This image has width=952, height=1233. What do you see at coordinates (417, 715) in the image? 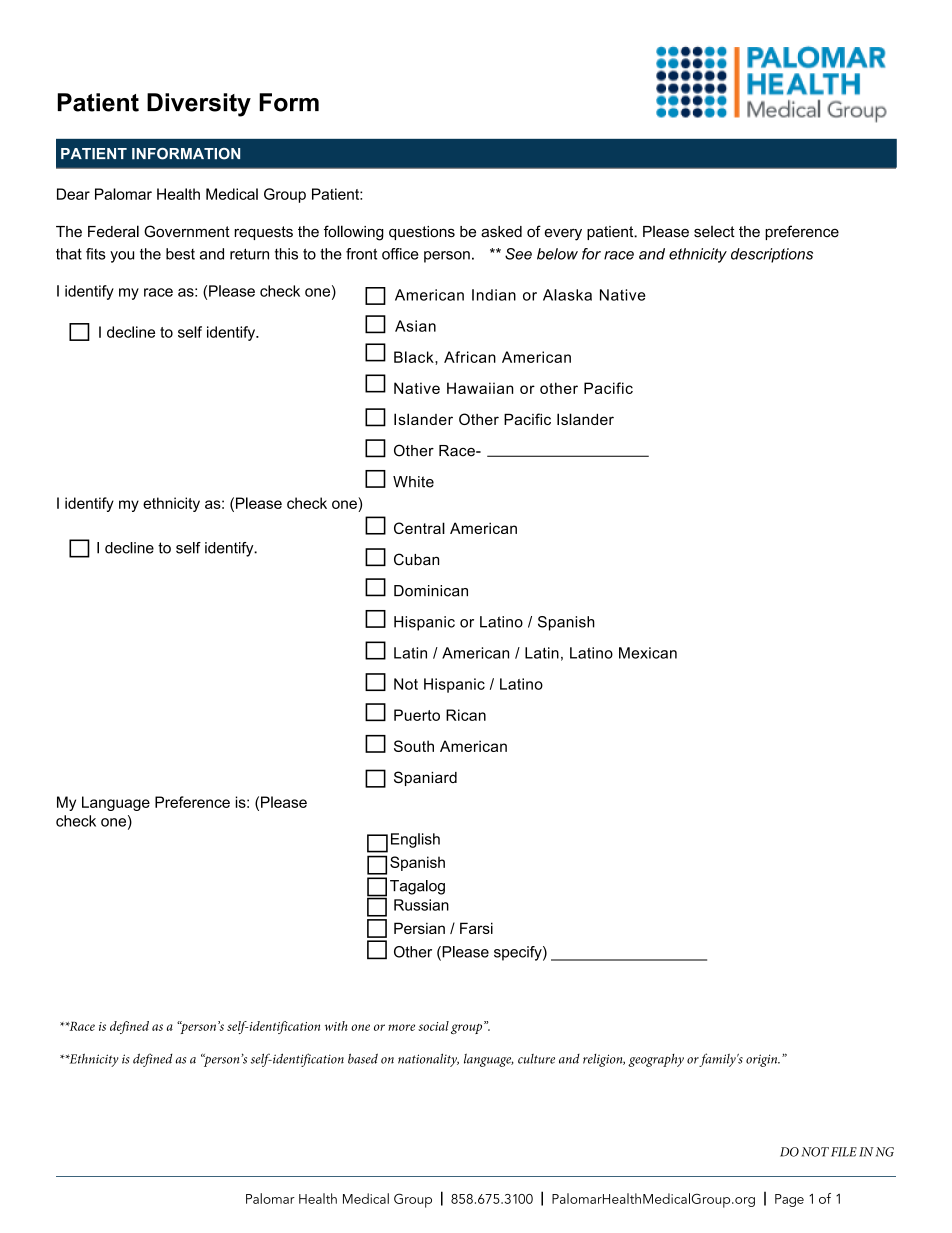
I see `Puerto` at bounding box center [417, 715].
